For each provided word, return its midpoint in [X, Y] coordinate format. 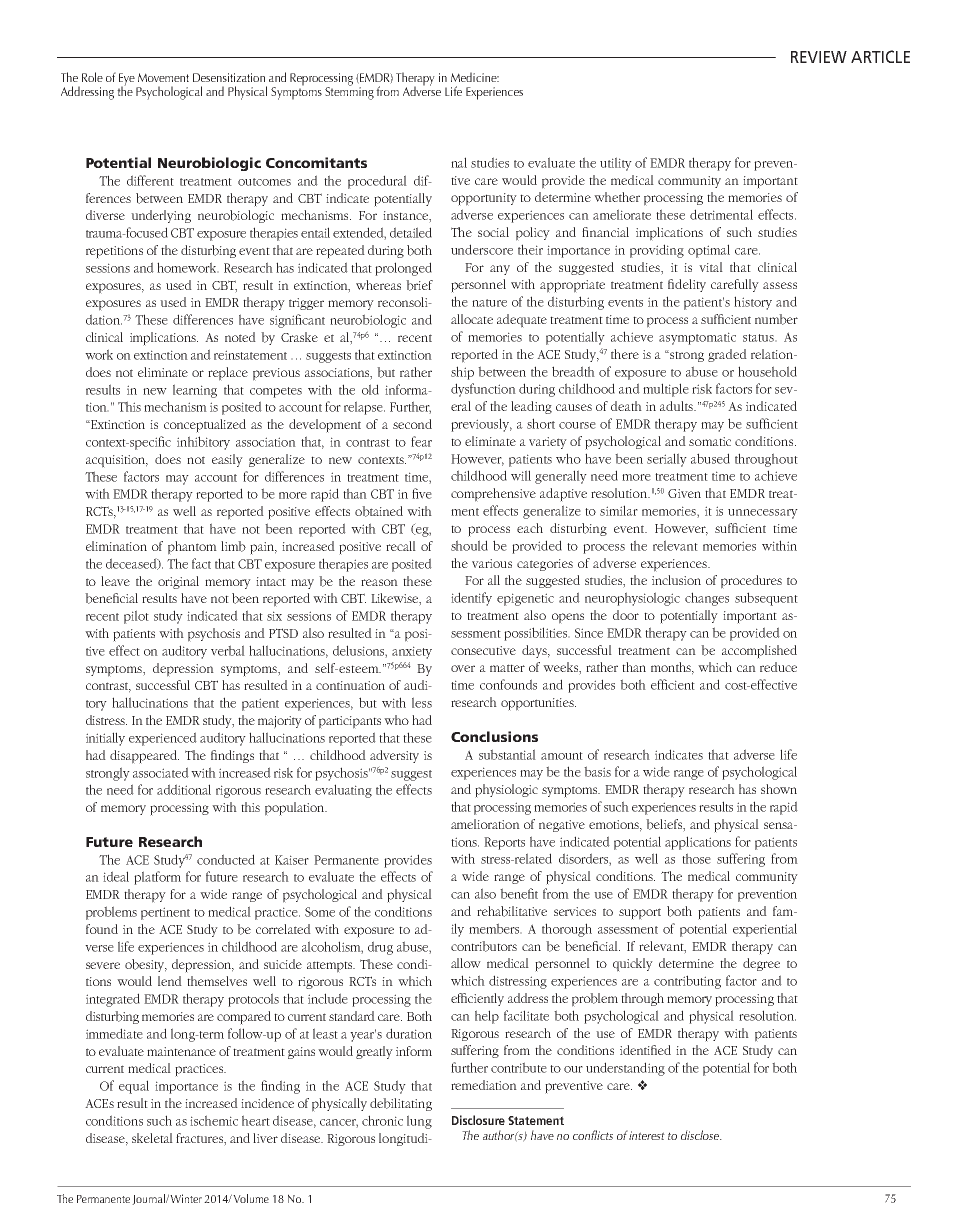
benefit [519, 893]
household [767, 371]
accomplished [759, 652]
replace [228, 374]
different [150, 180]
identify [471, 599]
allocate [472, 319]
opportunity [484, 199]
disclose [701, 1135]
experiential [765, 930]
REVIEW [819, 57]
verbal [228, 650]
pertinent [165, 913]
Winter [186, 1198]
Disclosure [478, 1120]
